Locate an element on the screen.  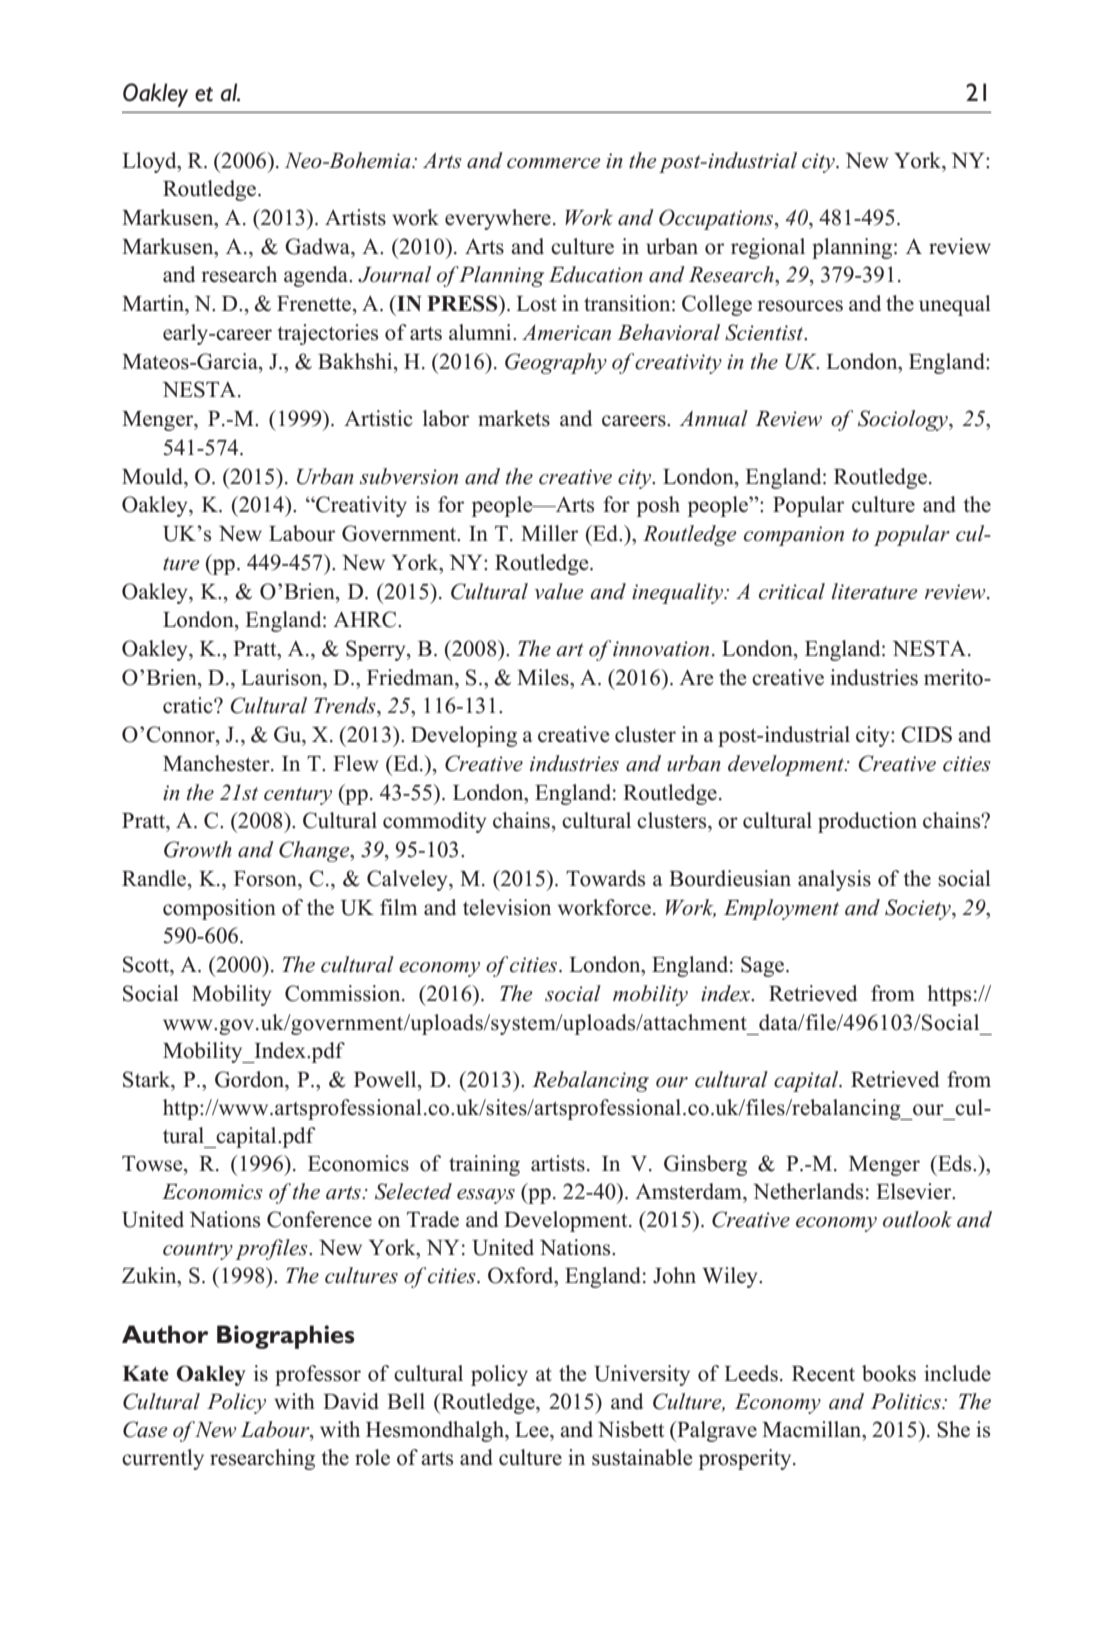
Nisbett is located at coordinates (631, 1429).
